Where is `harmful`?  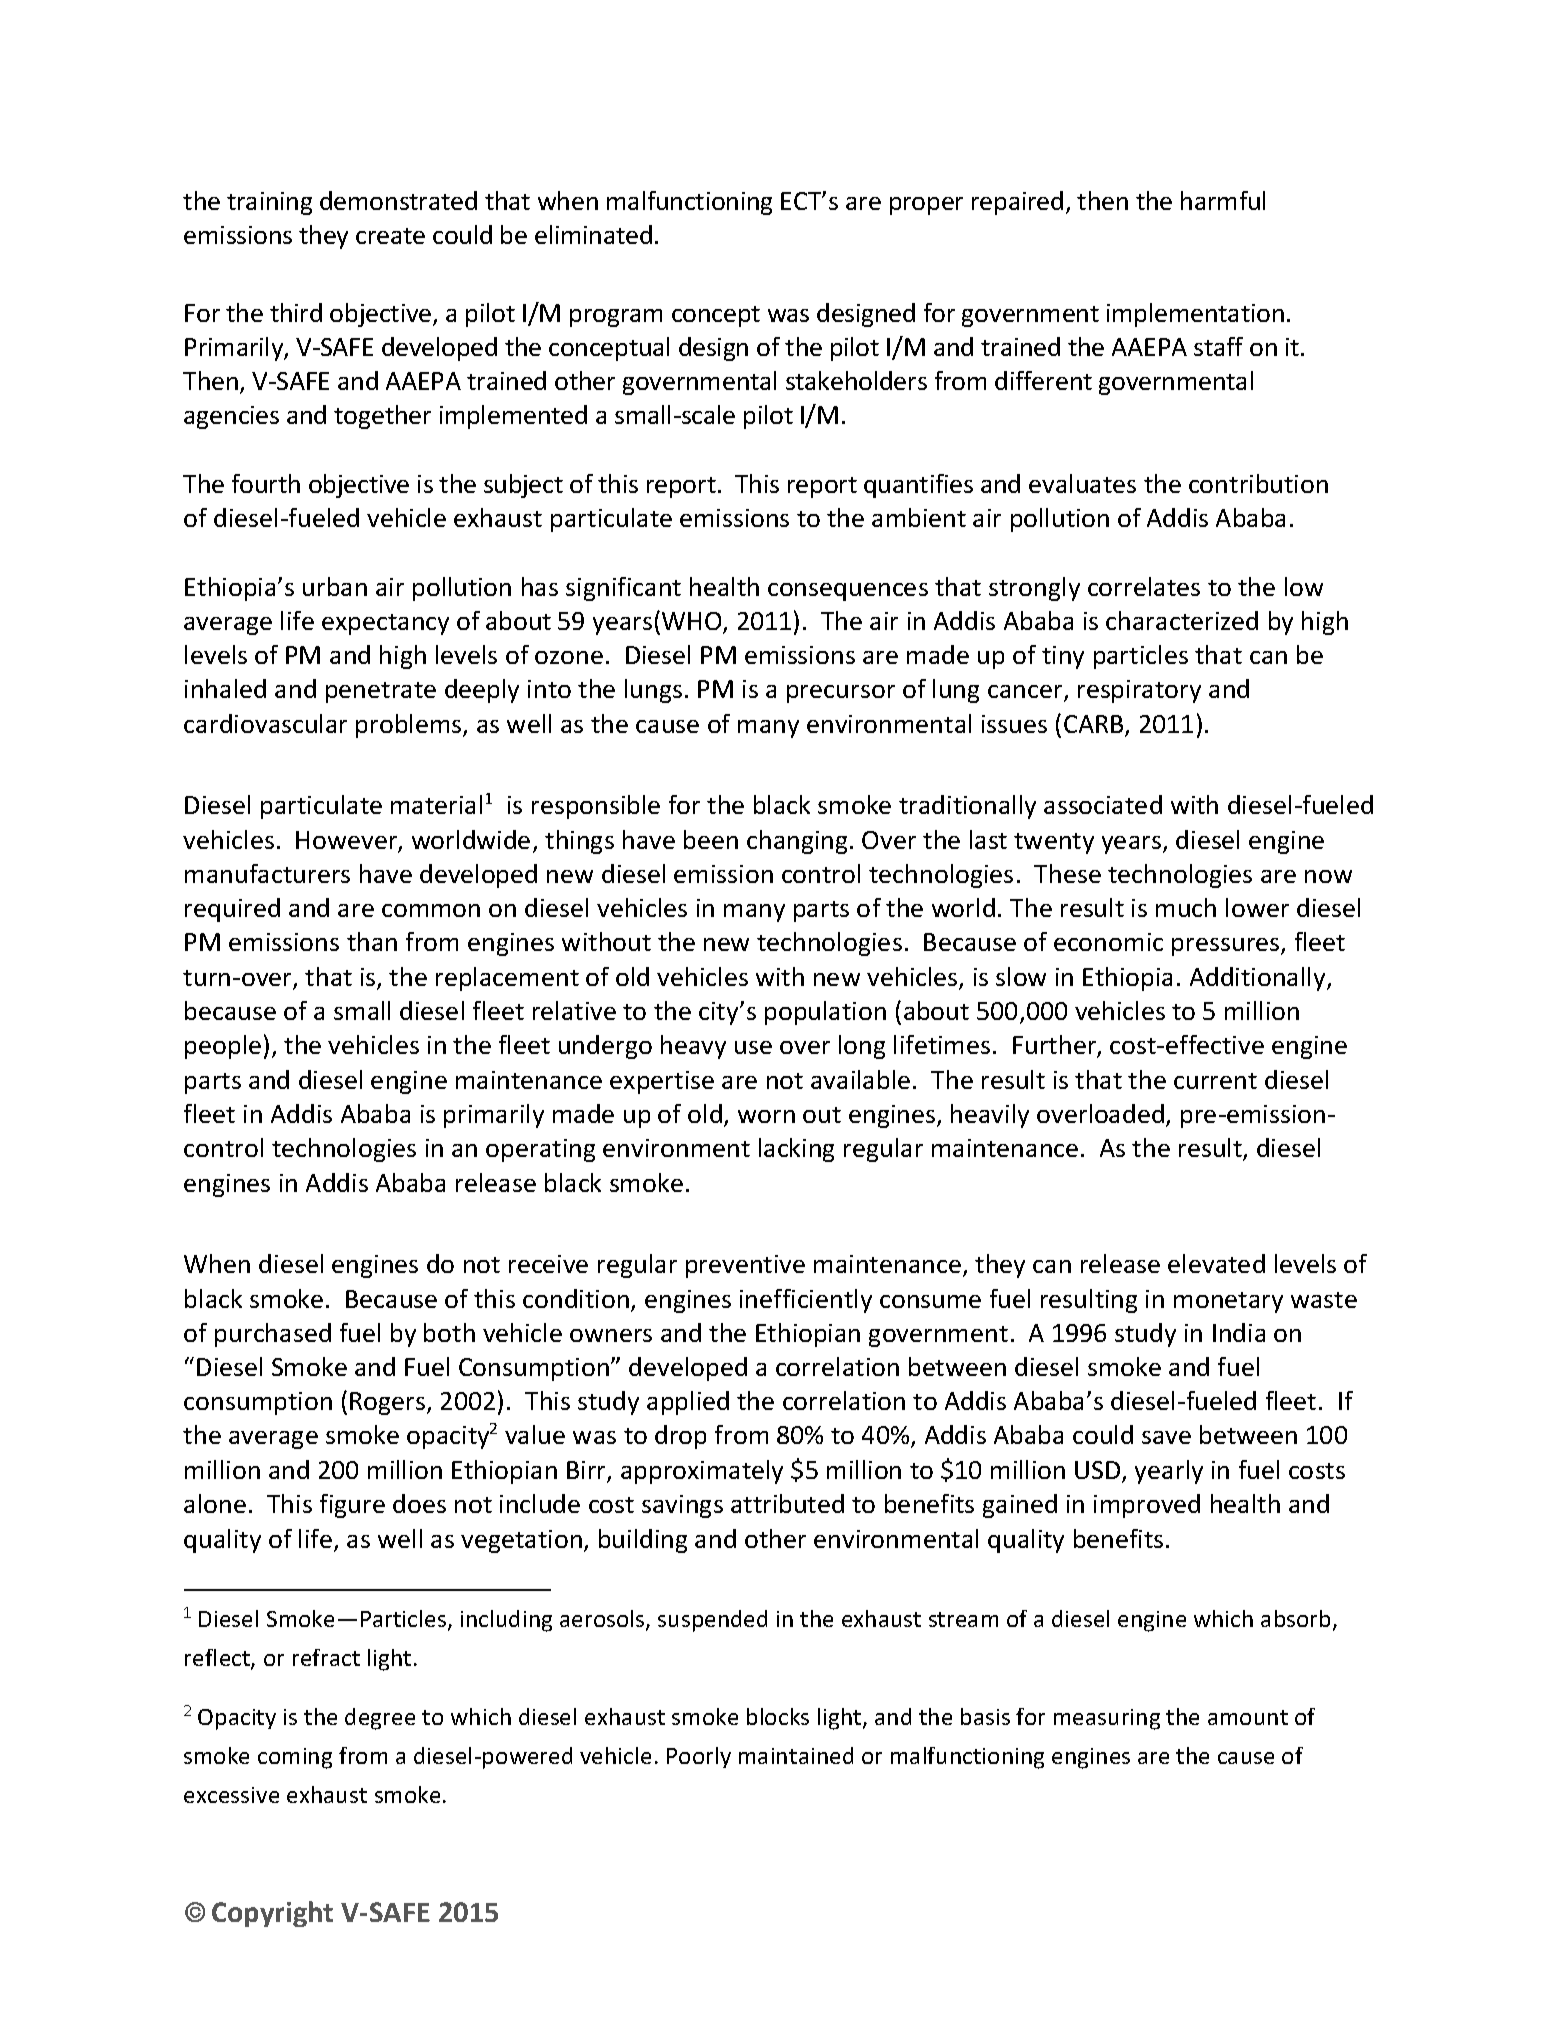 harmful is located at coordinates (1223, 200).
